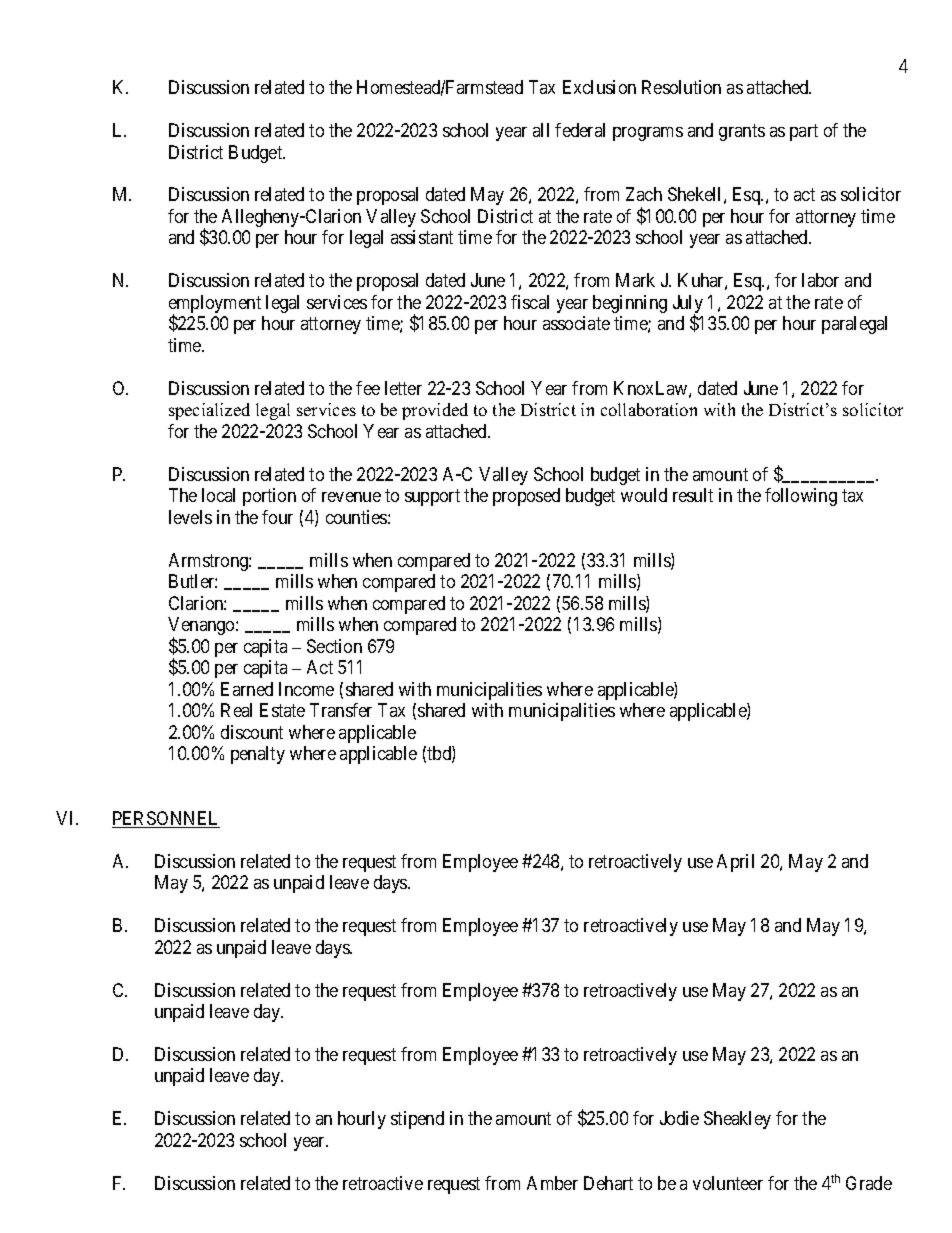 The width and height of the screenshot is (952, 1233). What do you see at coordinates (417, 1120) in the screenshot?
I see `stipend` at bounding box center [417, 1120].
